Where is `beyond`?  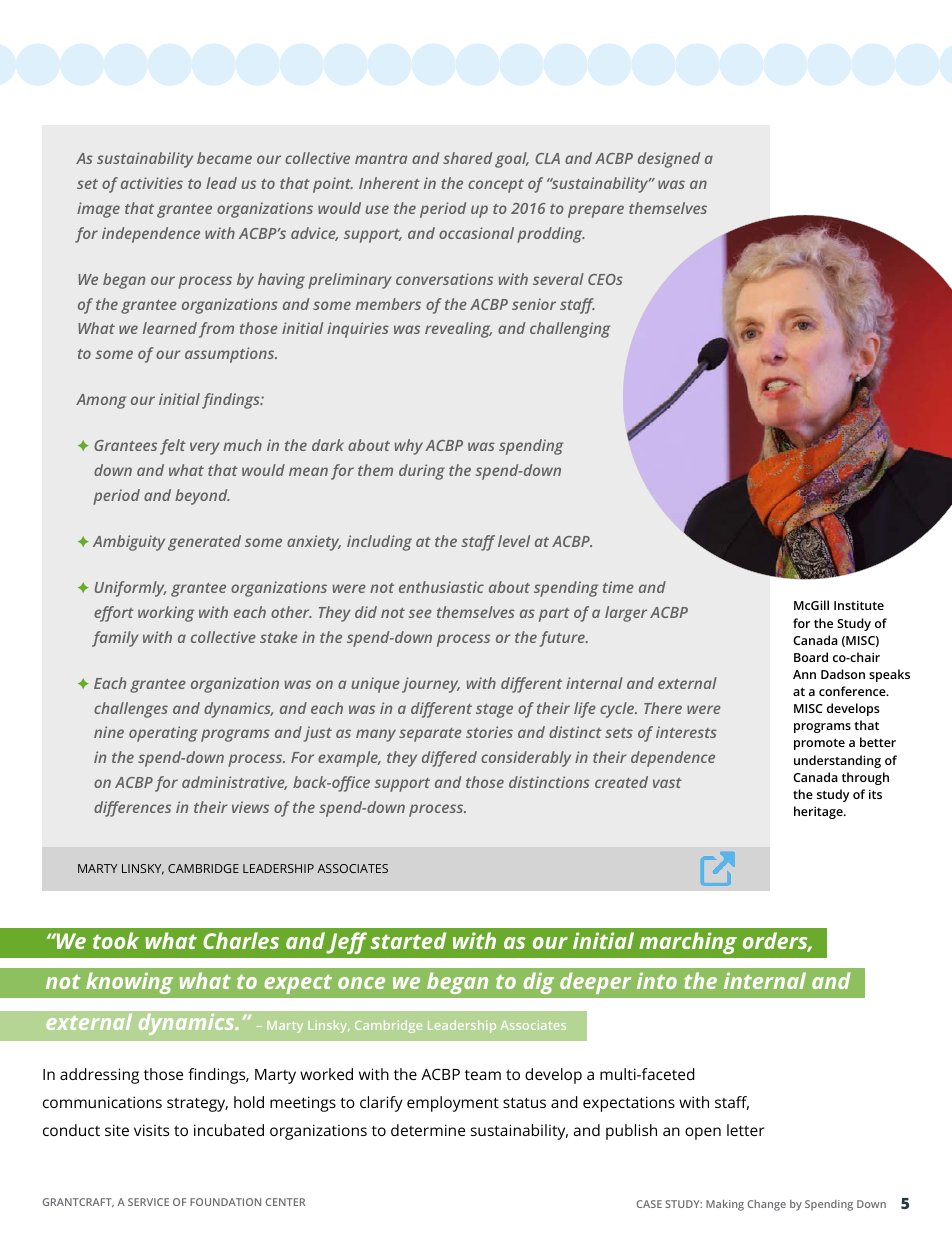 beyond is located at coordinates (202, 497).
